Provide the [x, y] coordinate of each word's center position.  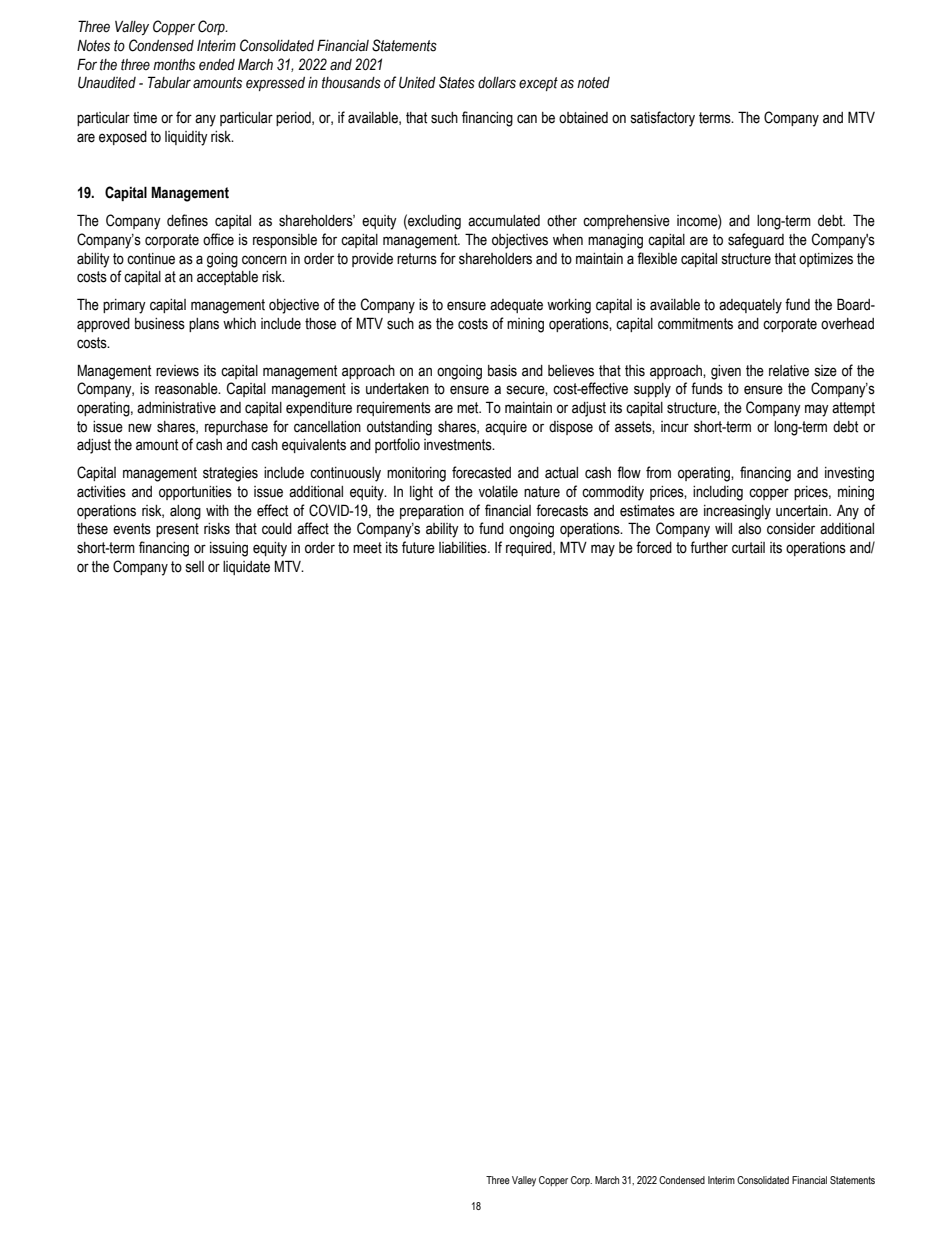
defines [187, 220]
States [457, 82]
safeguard [756, 241]
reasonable [187, 389]
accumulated [504, 221]
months [174, 65]
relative [789, 371]
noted [593, 83]
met [469, 408]
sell [195, 567]
